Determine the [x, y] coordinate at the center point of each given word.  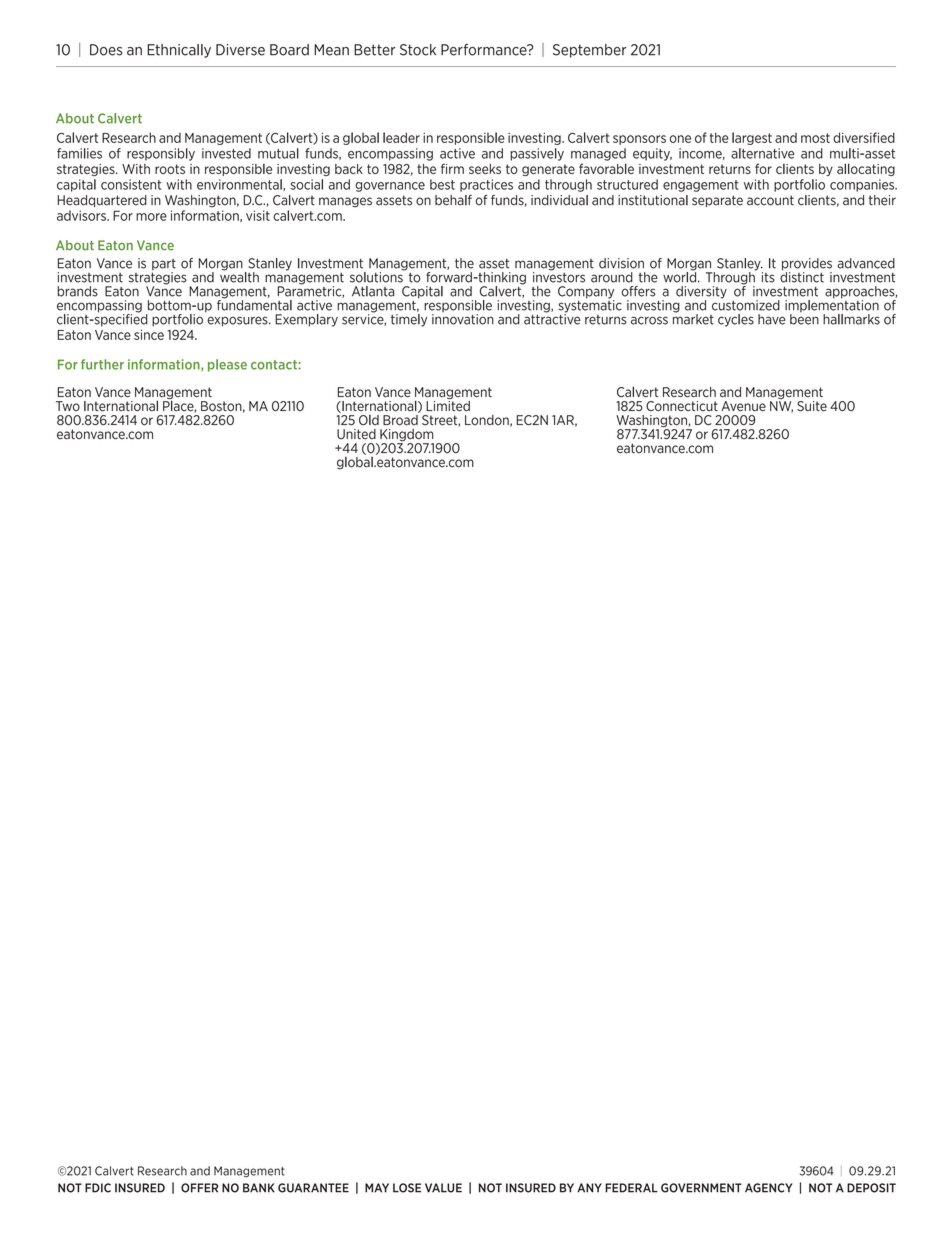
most [815, 138]
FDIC [98, 1188]
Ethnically [179, 51]
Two [68, 406]
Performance [485, 50]
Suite [812, 406]
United [356, 434]
